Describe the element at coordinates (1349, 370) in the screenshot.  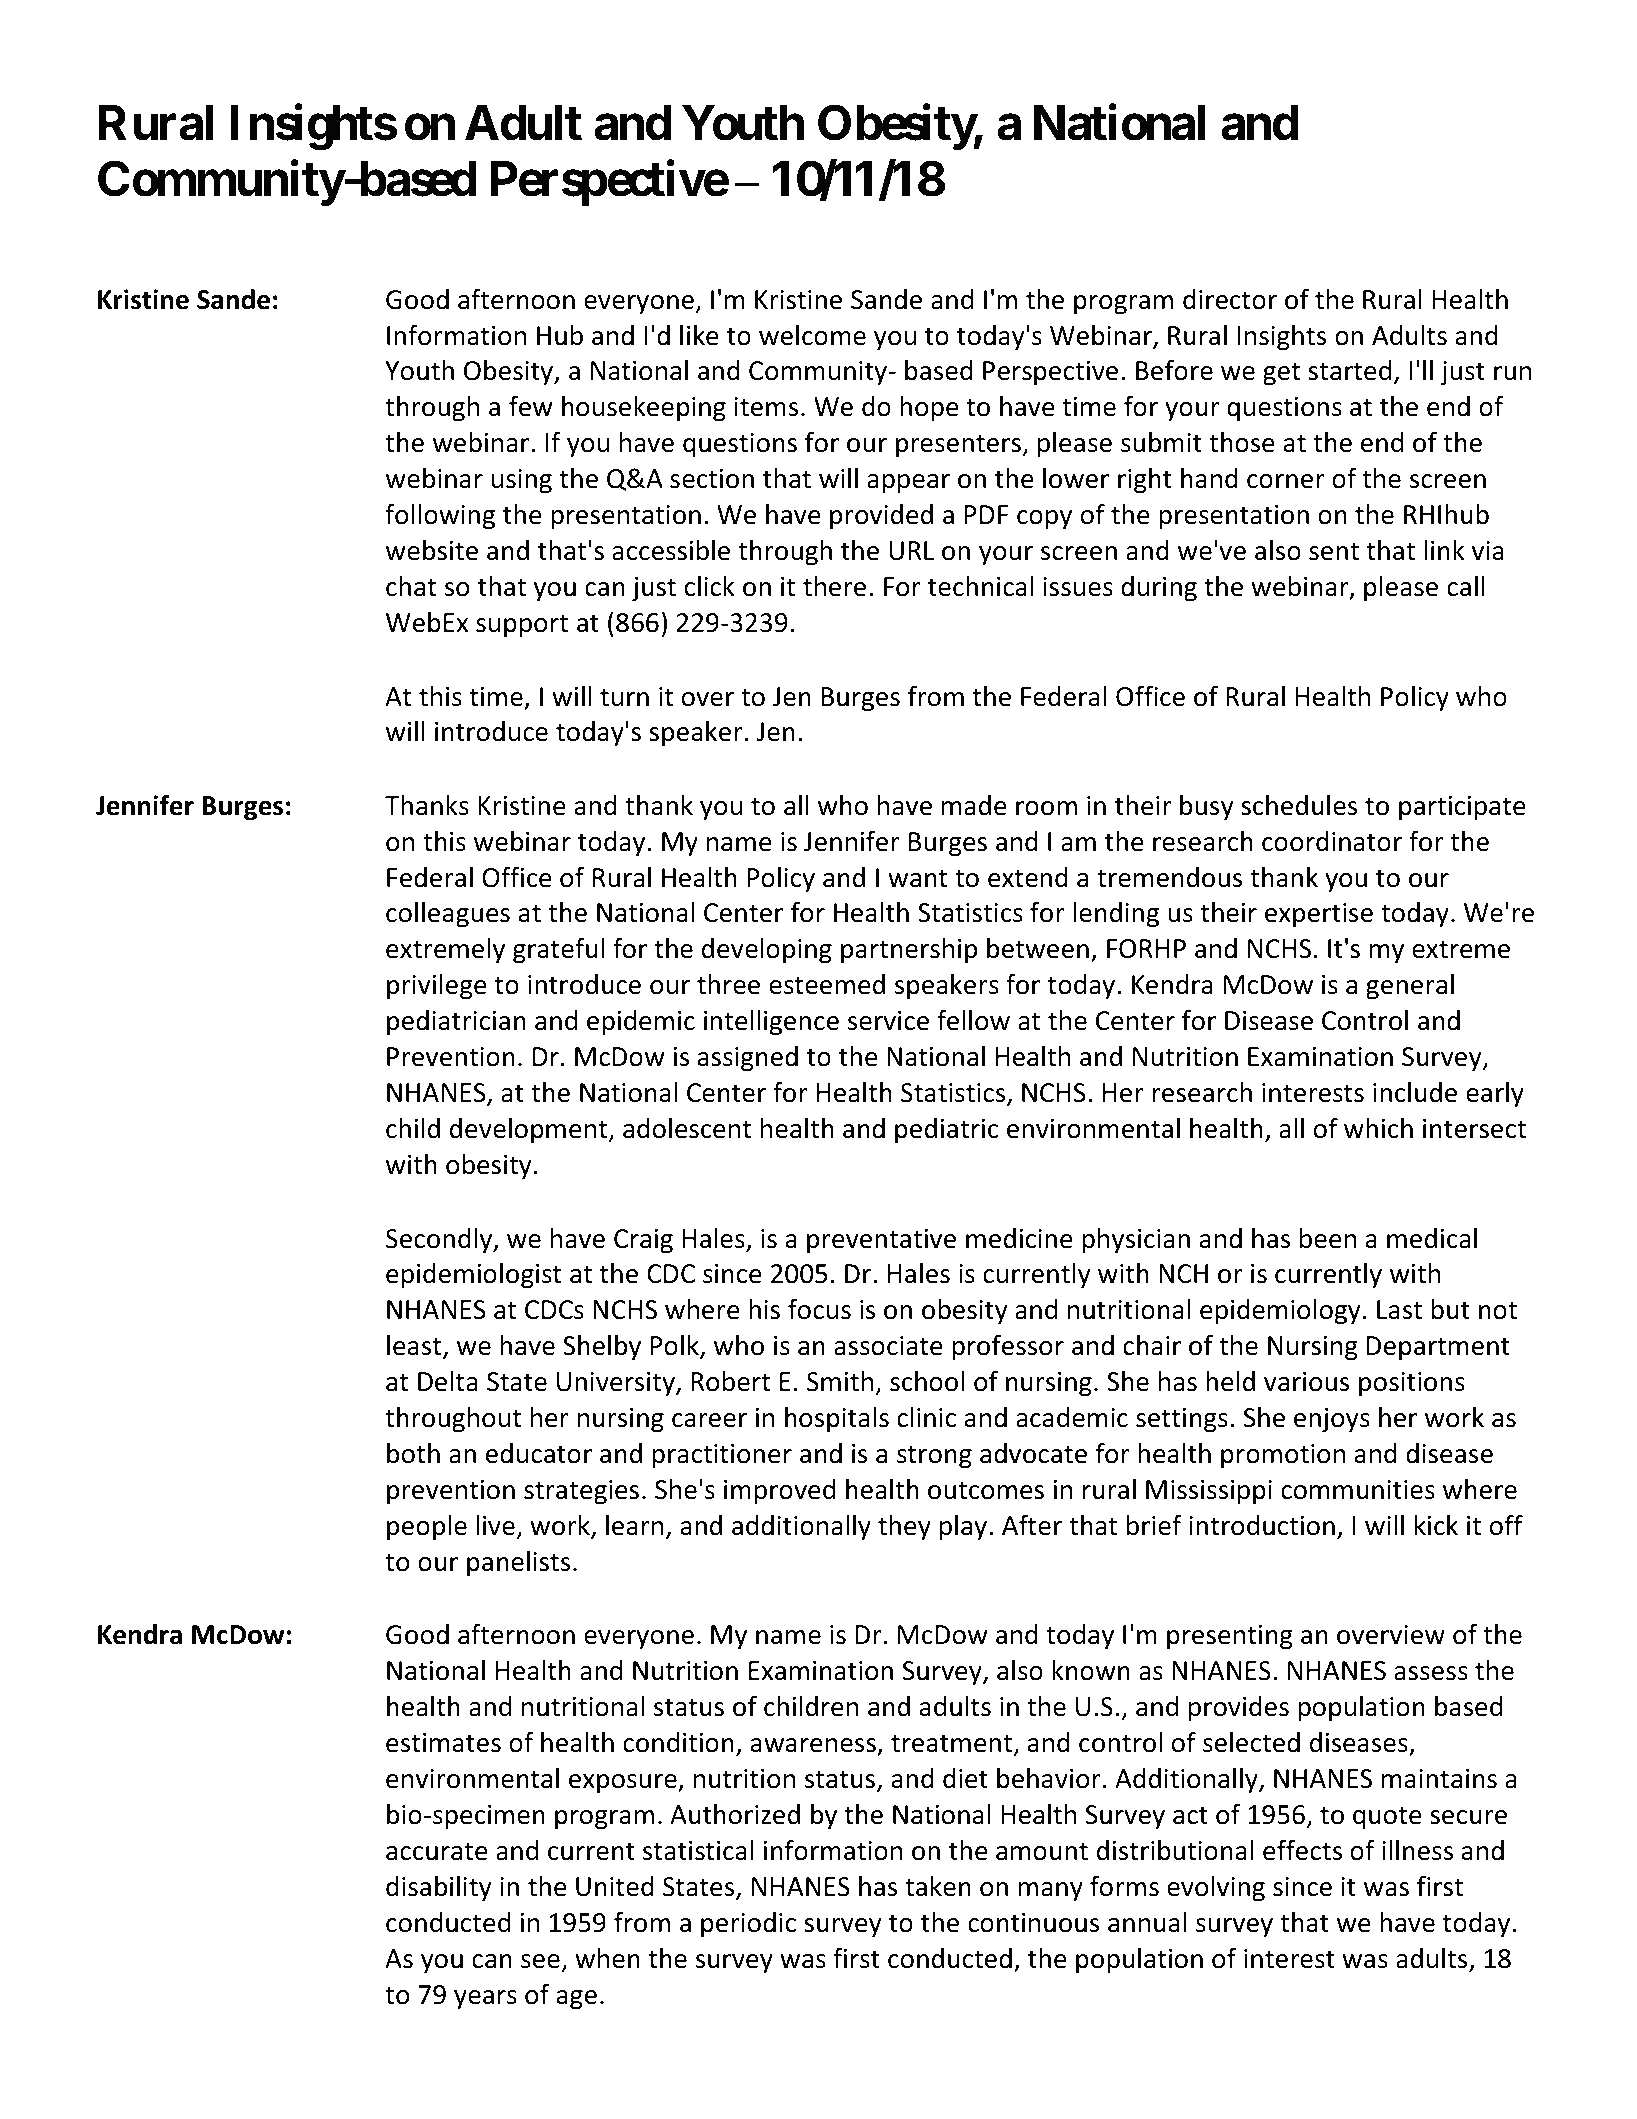
I see `started` at that location.
